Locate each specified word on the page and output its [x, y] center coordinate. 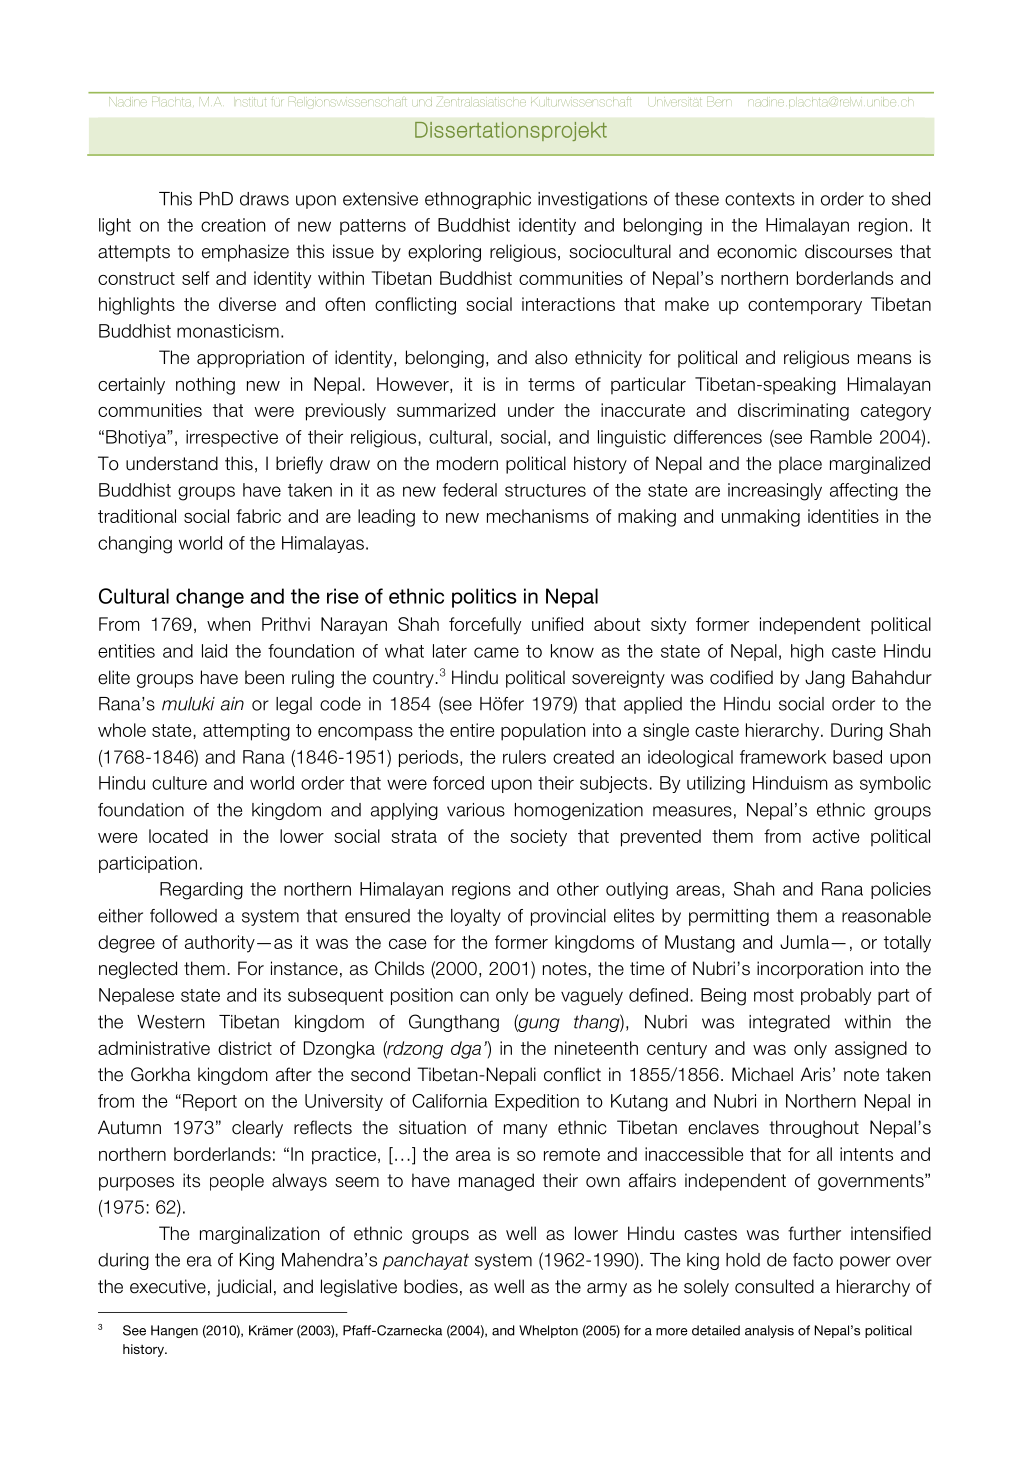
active [836, 836]
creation [233, 225]
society [538, 838]
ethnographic [478, 200]
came [496, 652]
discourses [848, 251]
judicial [244, 1288]
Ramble [841, 437]
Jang [825, 679]
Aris [816, 1074]
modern [467, 463]
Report [210, 1102]
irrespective [232, 438]
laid [214, 651]
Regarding [201, 891]
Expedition [537, 1102]
